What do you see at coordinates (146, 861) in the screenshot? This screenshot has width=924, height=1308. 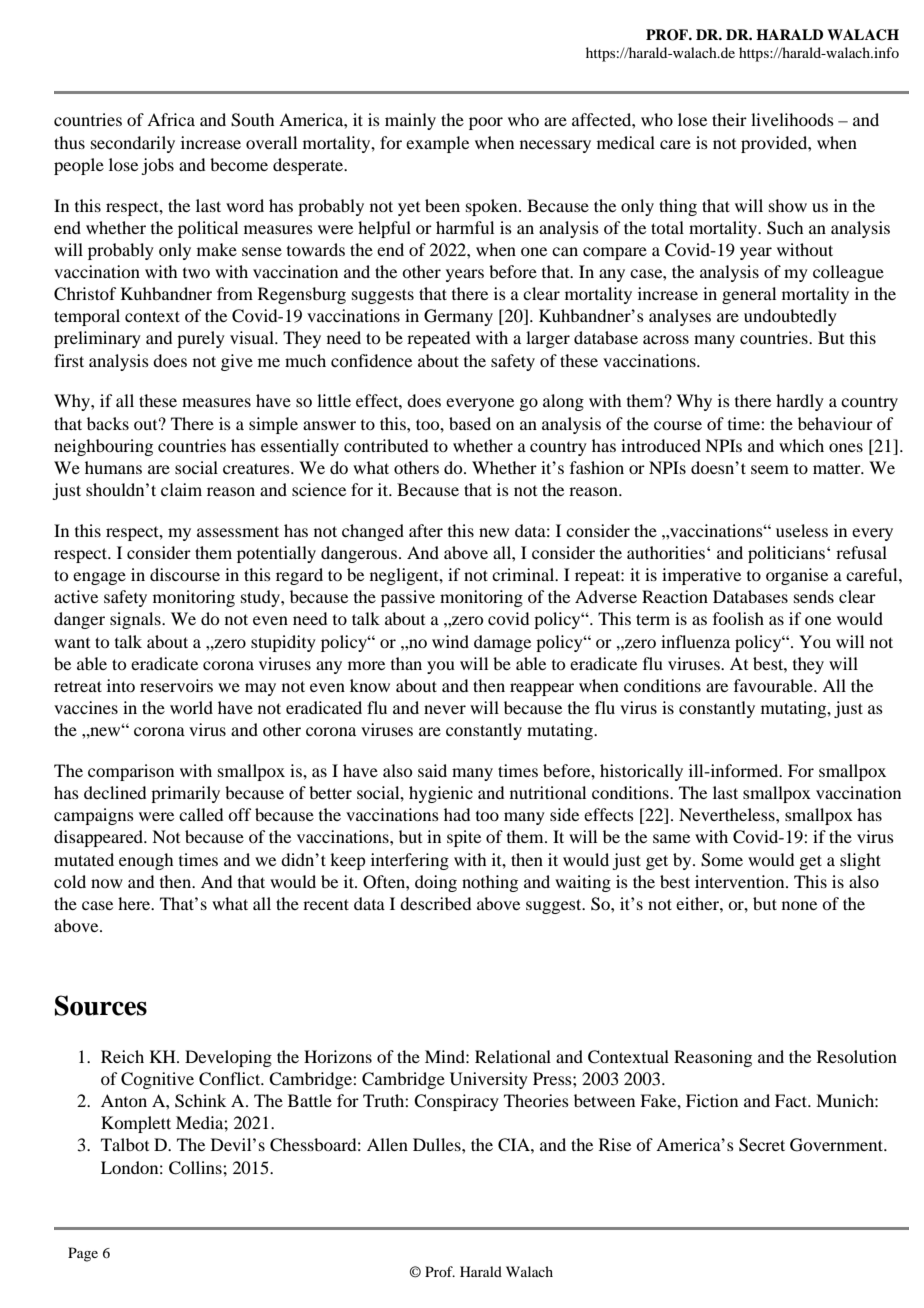 I see `enough` at bounding box center [146, 861].
